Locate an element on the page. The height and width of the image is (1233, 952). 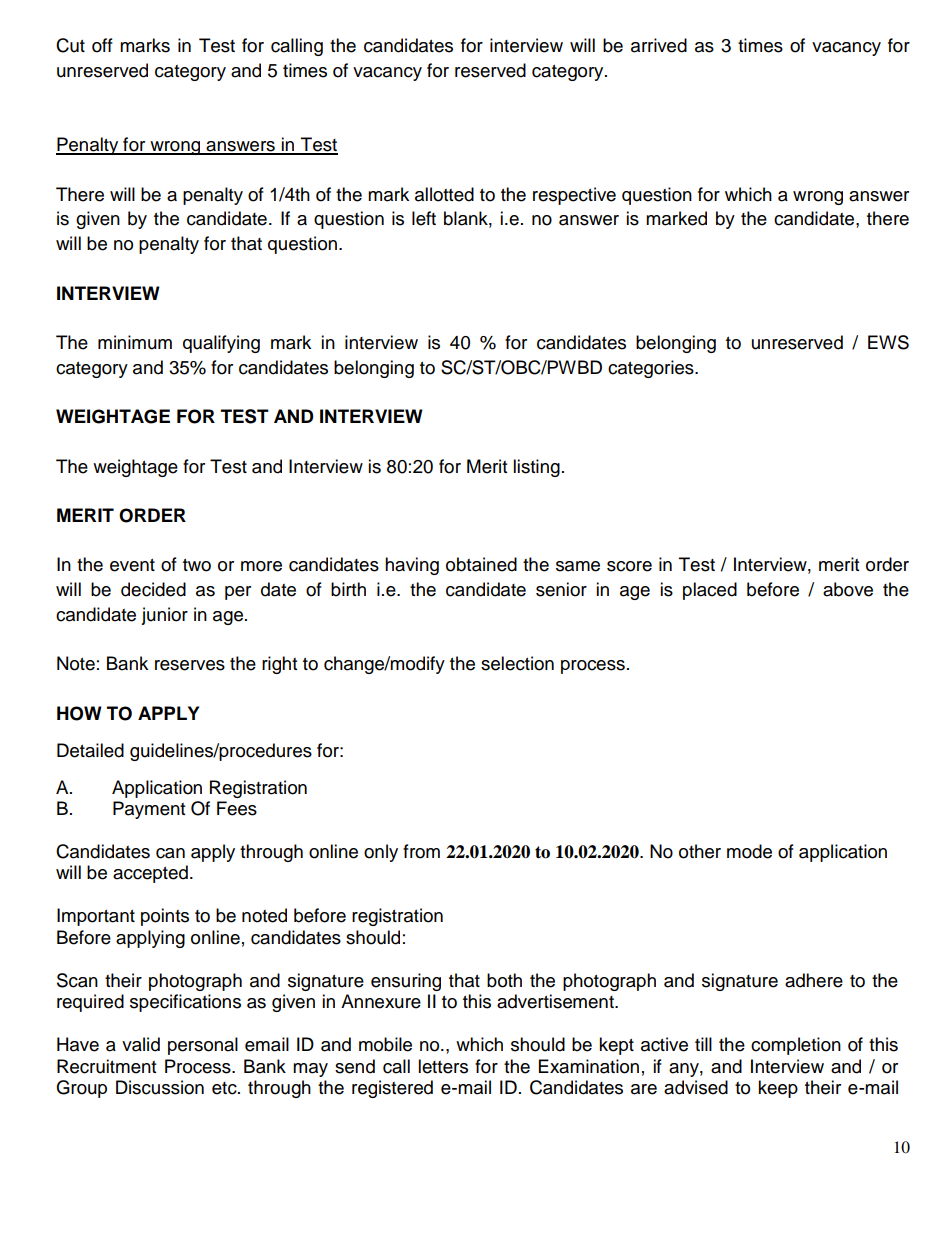
selection is located at coordinates (517, 663).
